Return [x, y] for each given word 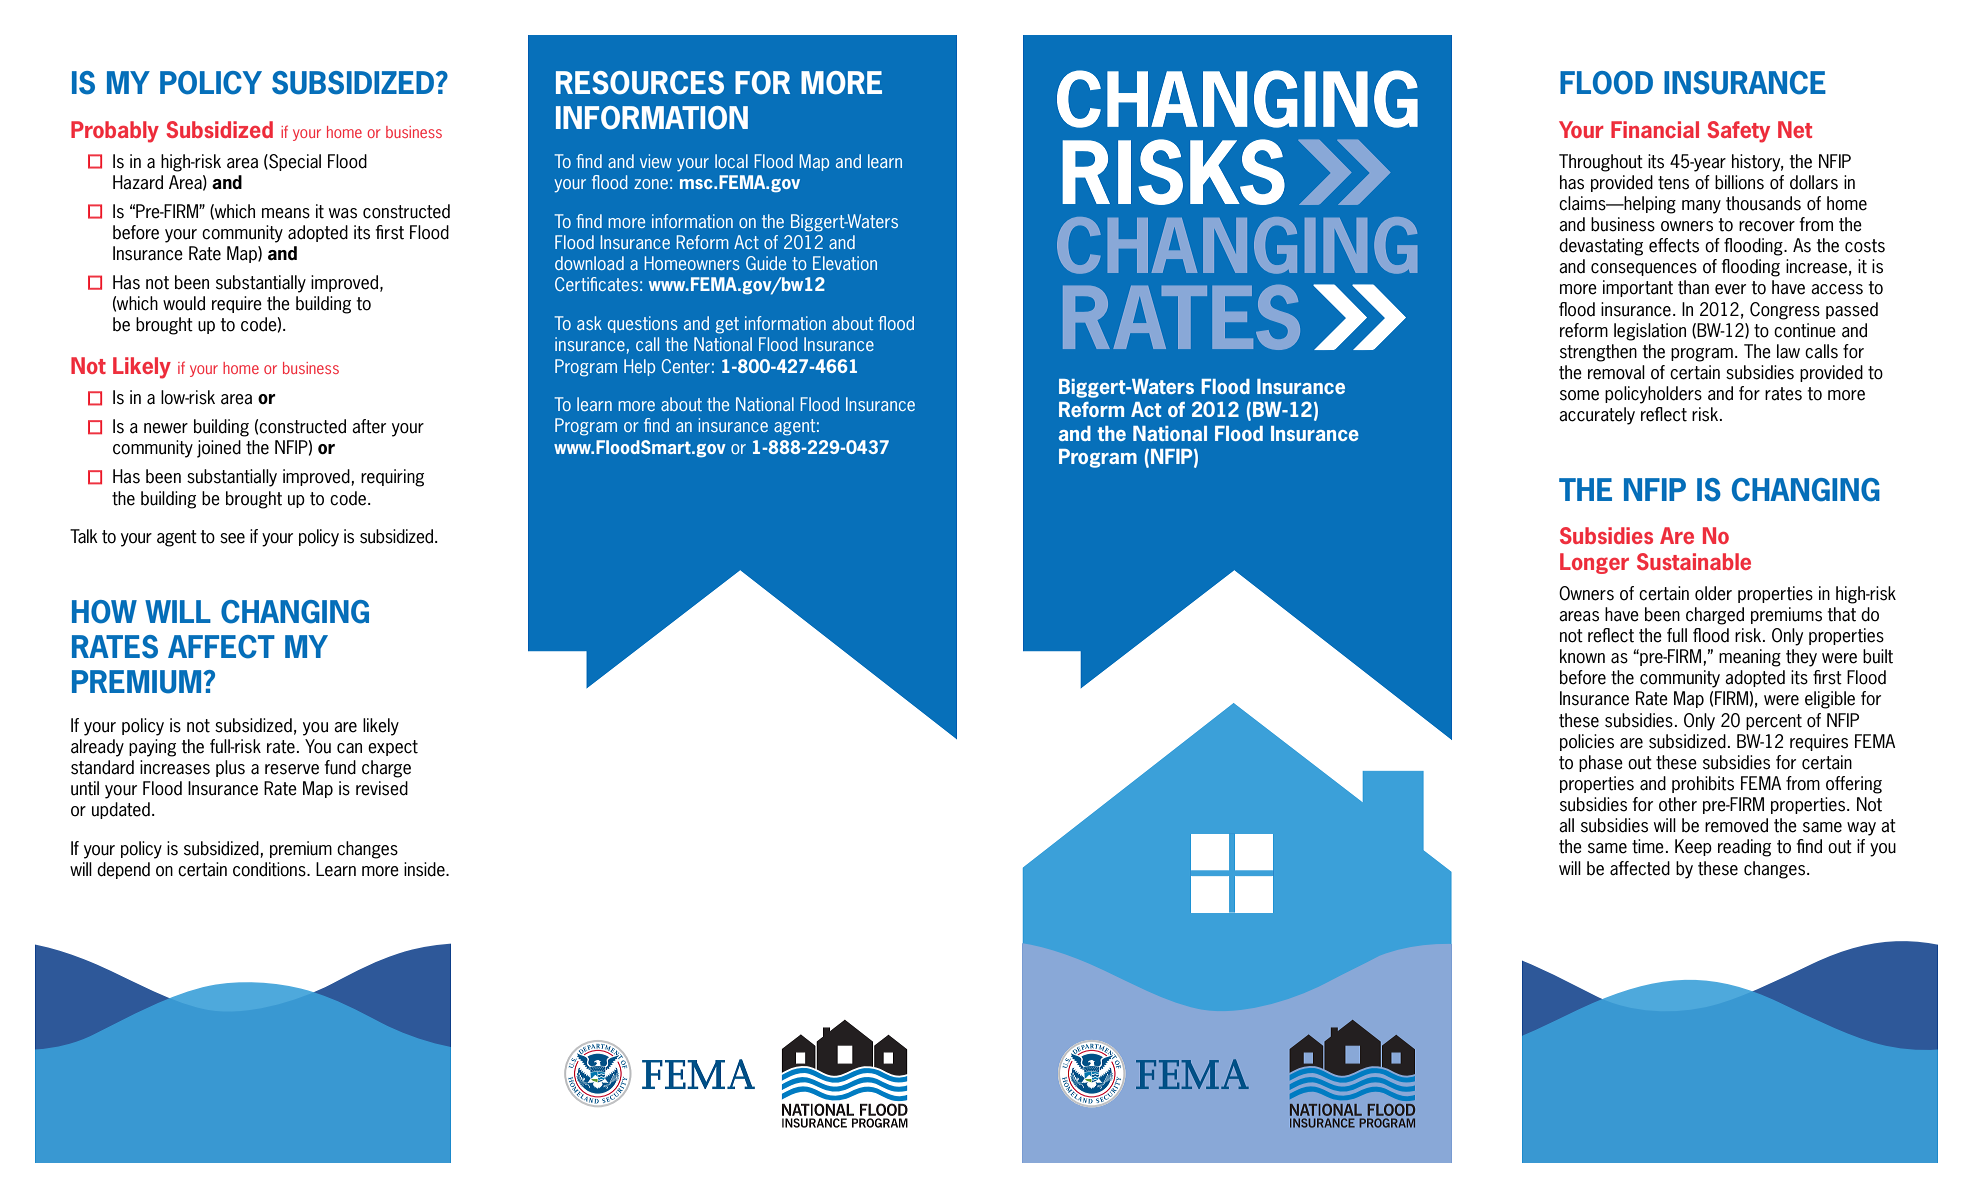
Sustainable [1694, 561]
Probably [115, 132]
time [1648, 846]
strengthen [1598, 353]
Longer [1594, 563]
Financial [1655, 129]
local [731, 161]
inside [425, 869]
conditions [270, 869]
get [727, 325]
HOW [104, 612]
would [184, 303]
